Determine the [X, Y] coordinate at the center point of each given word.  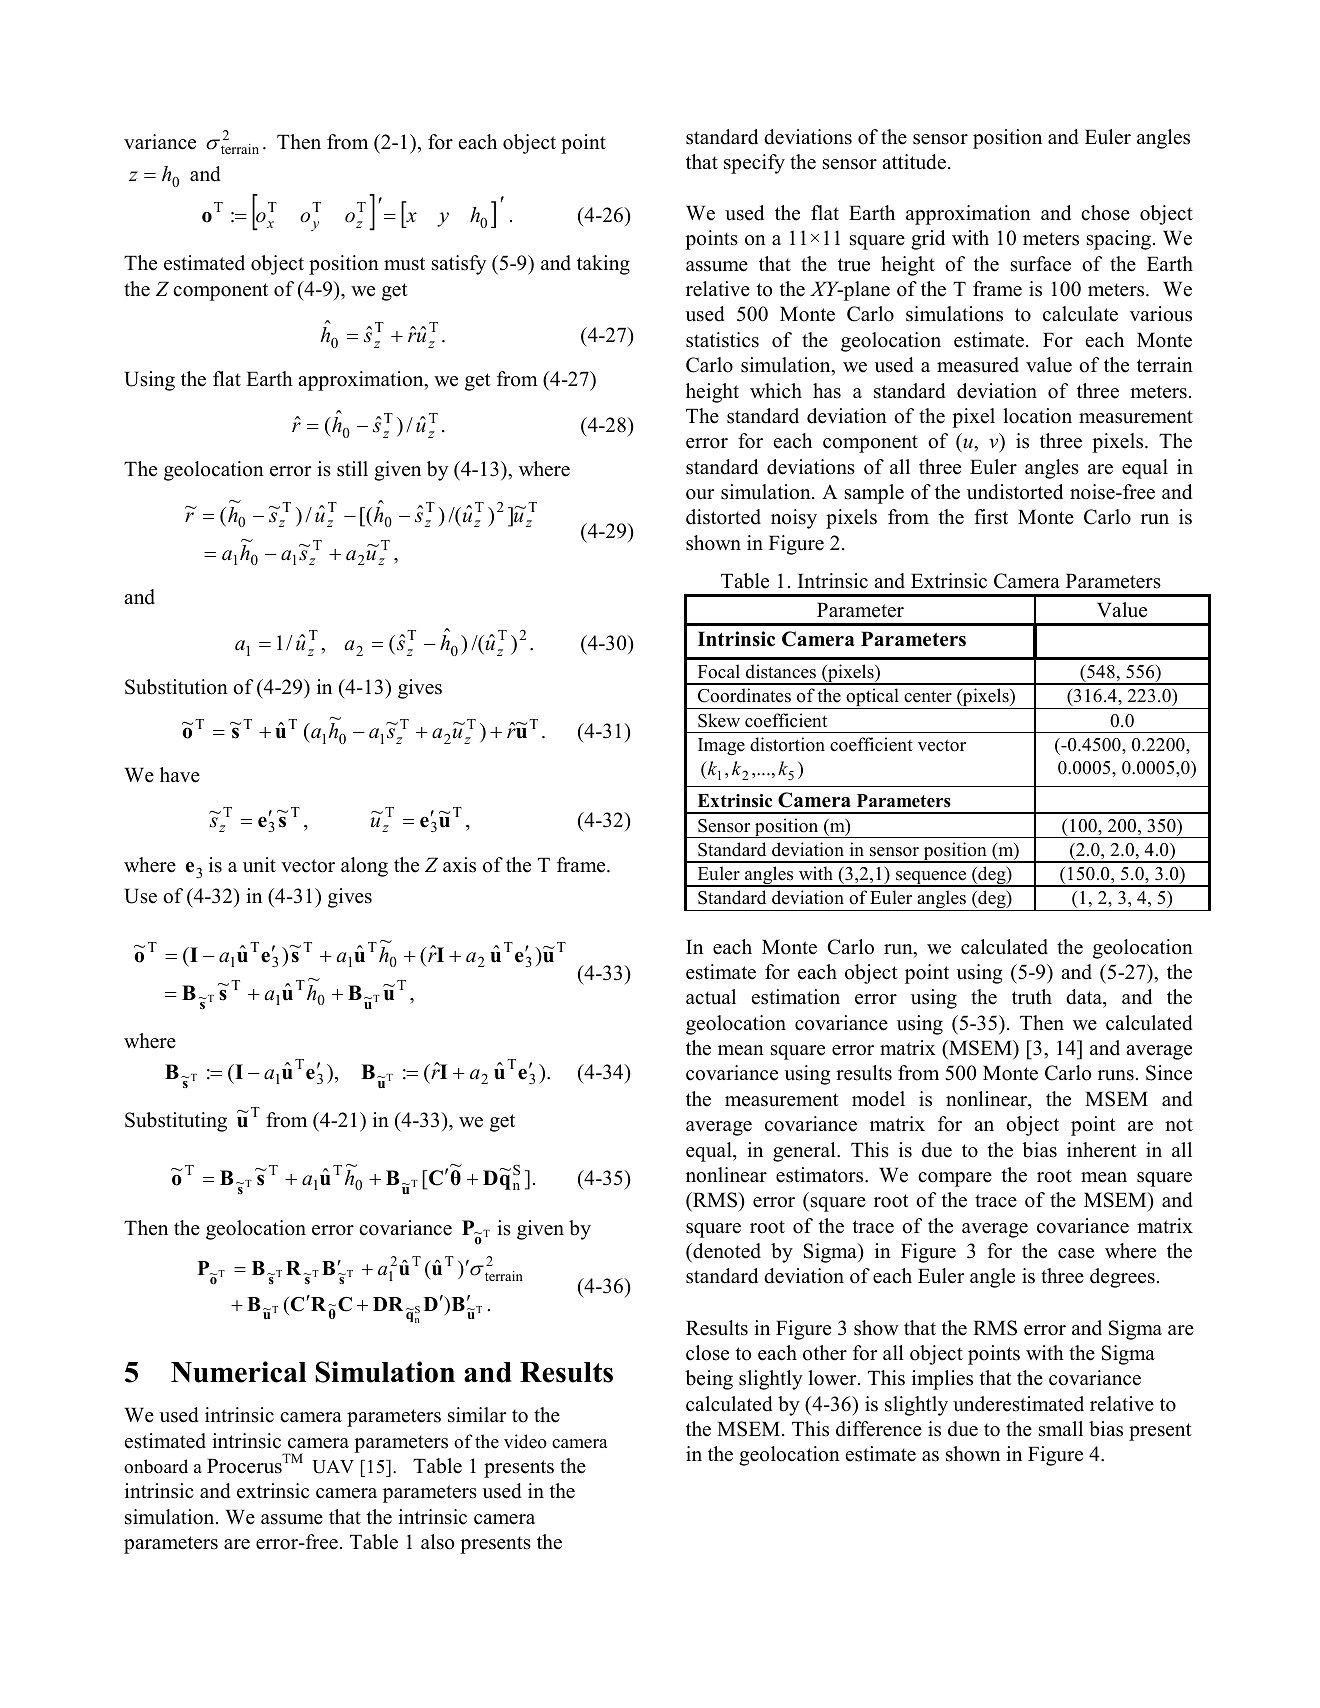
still [352, 469]
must [404, 264]
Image [721, 746]
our [700, 494]
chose [1105, 213]
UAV [333, 1467]
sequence [931, 879]
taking [603, 265]
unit [259, 865]
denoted [726, 1251]
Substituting [176, 1122]
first [991, 517]
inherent [1102, 1150]
